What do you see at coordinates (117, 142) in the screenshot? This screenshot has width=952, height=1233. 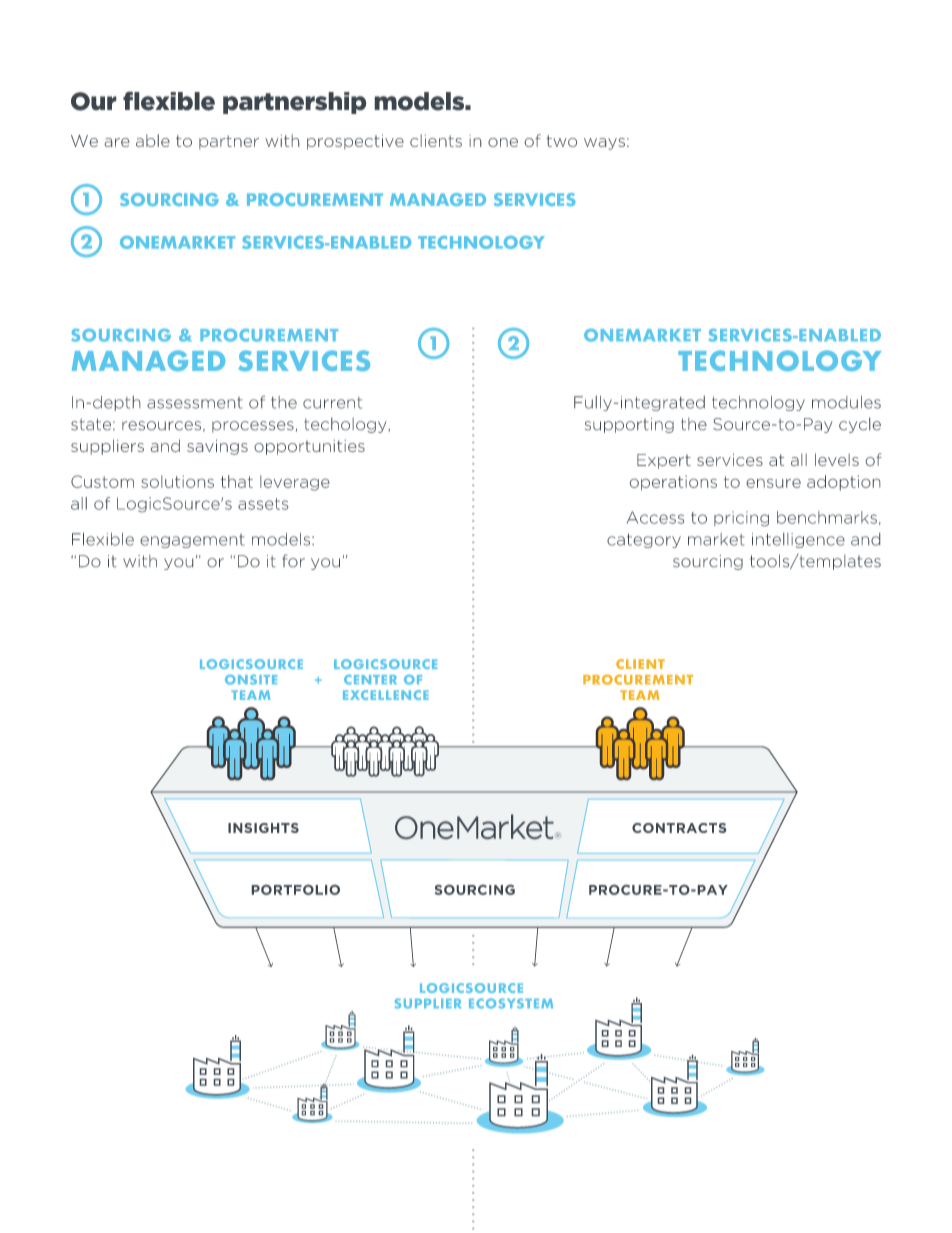 I see `are` at bounding box center [117, 142].
